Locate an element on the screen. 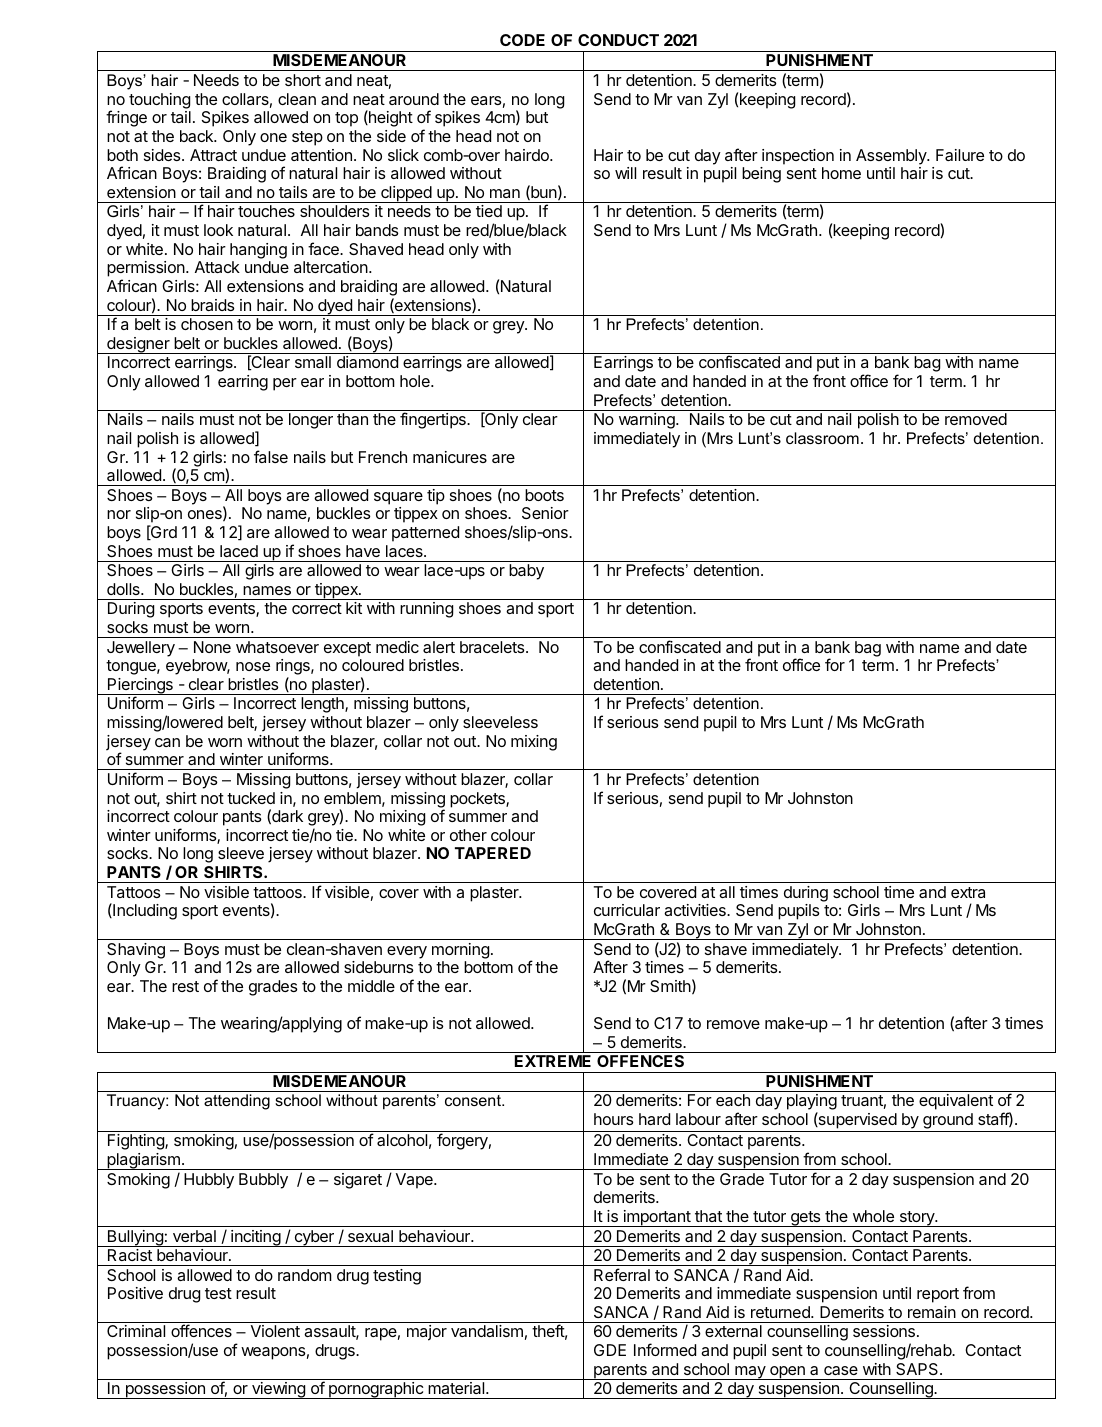 The width and height of the screenshot is (1102, 1427). Assembly is located at coordinates (892, 157).
